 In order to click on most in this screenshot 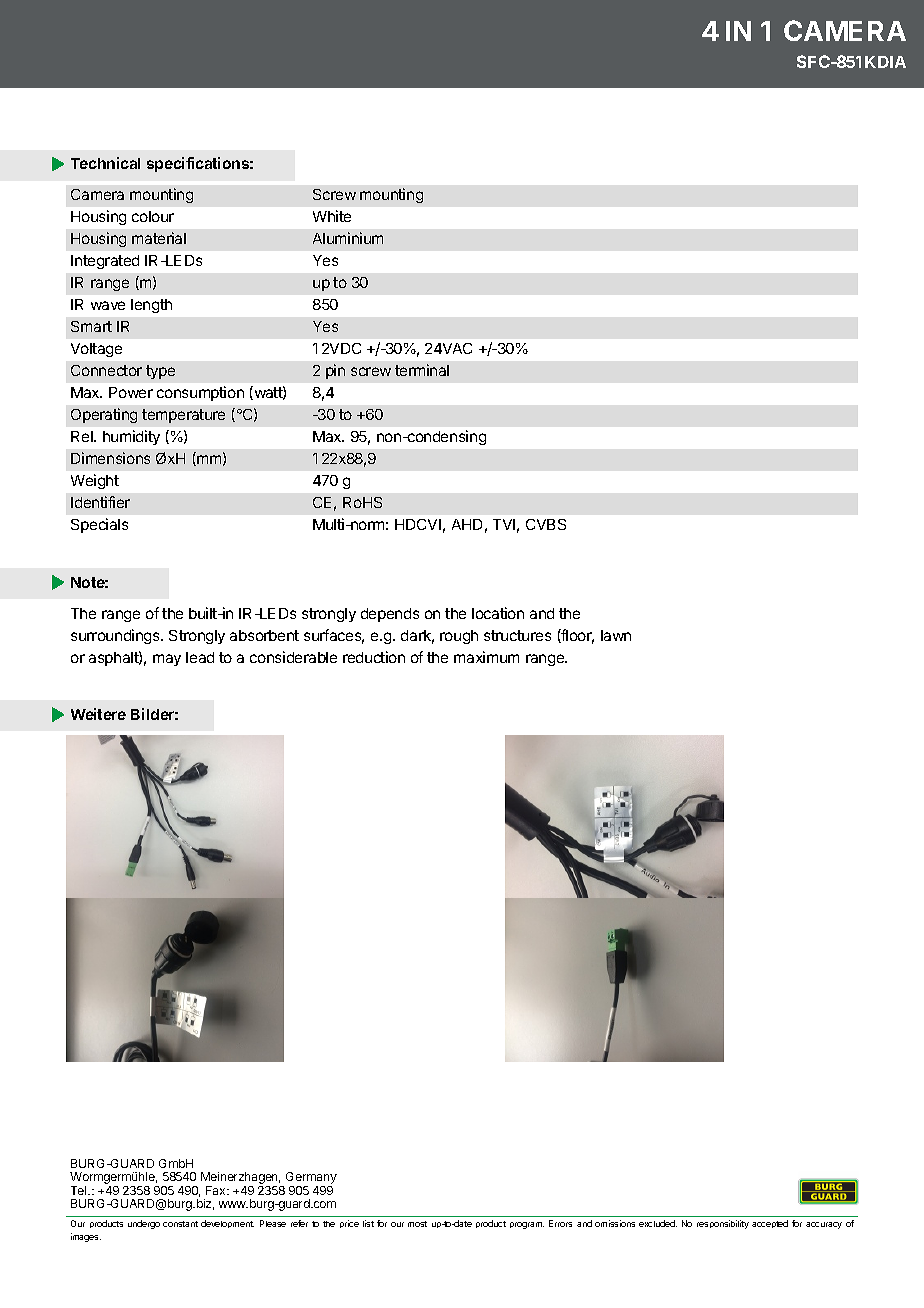, I will do `click(417, 1224)`.
